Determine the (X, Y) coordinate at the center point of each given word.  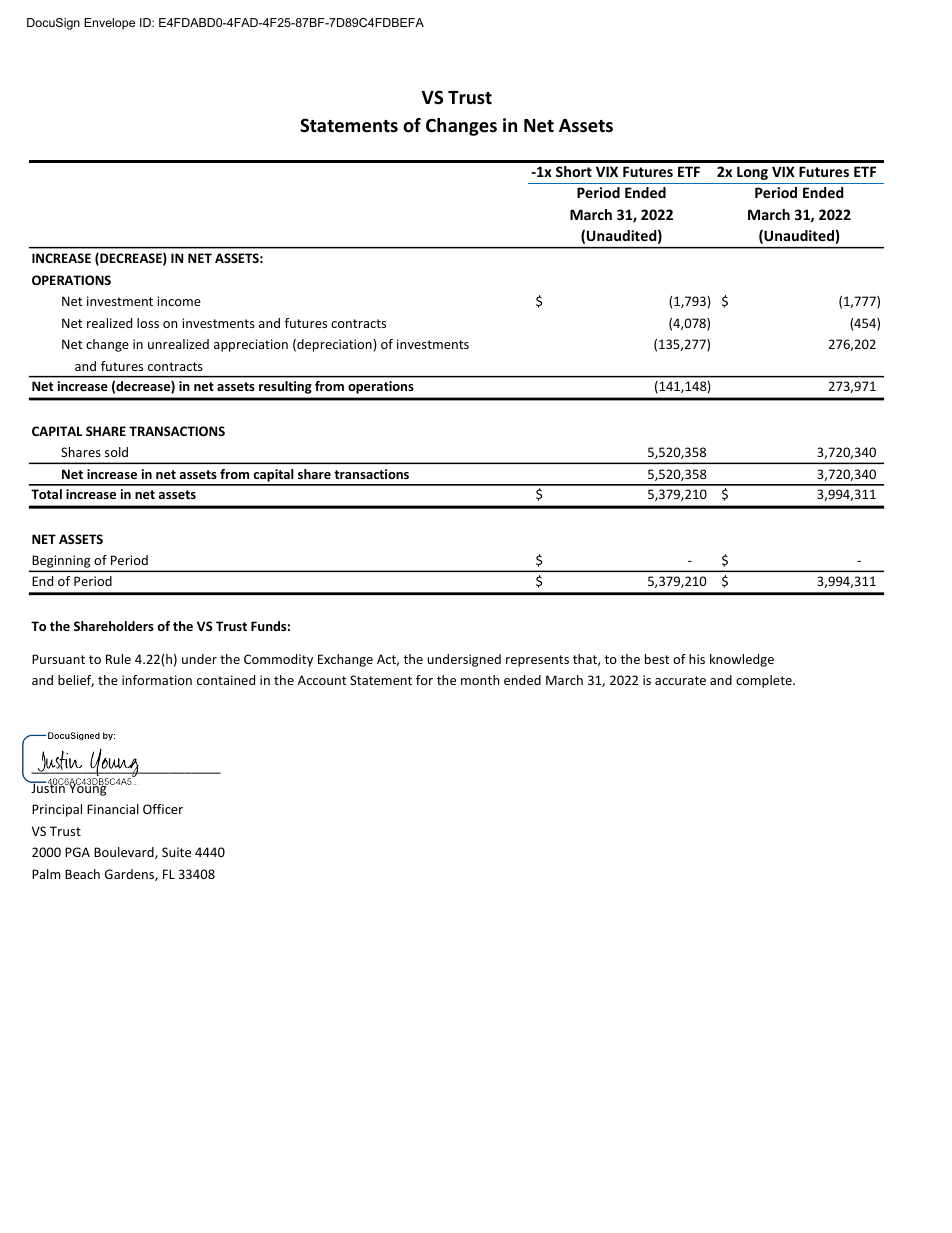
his (697, 659)
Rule (118, 659)
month (480, 680)
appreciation (251, 345)
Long (752, 173)
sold (116, 452)
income (179, 301)
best (657, 659)
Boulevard (125, 853)
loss (148, 323)
